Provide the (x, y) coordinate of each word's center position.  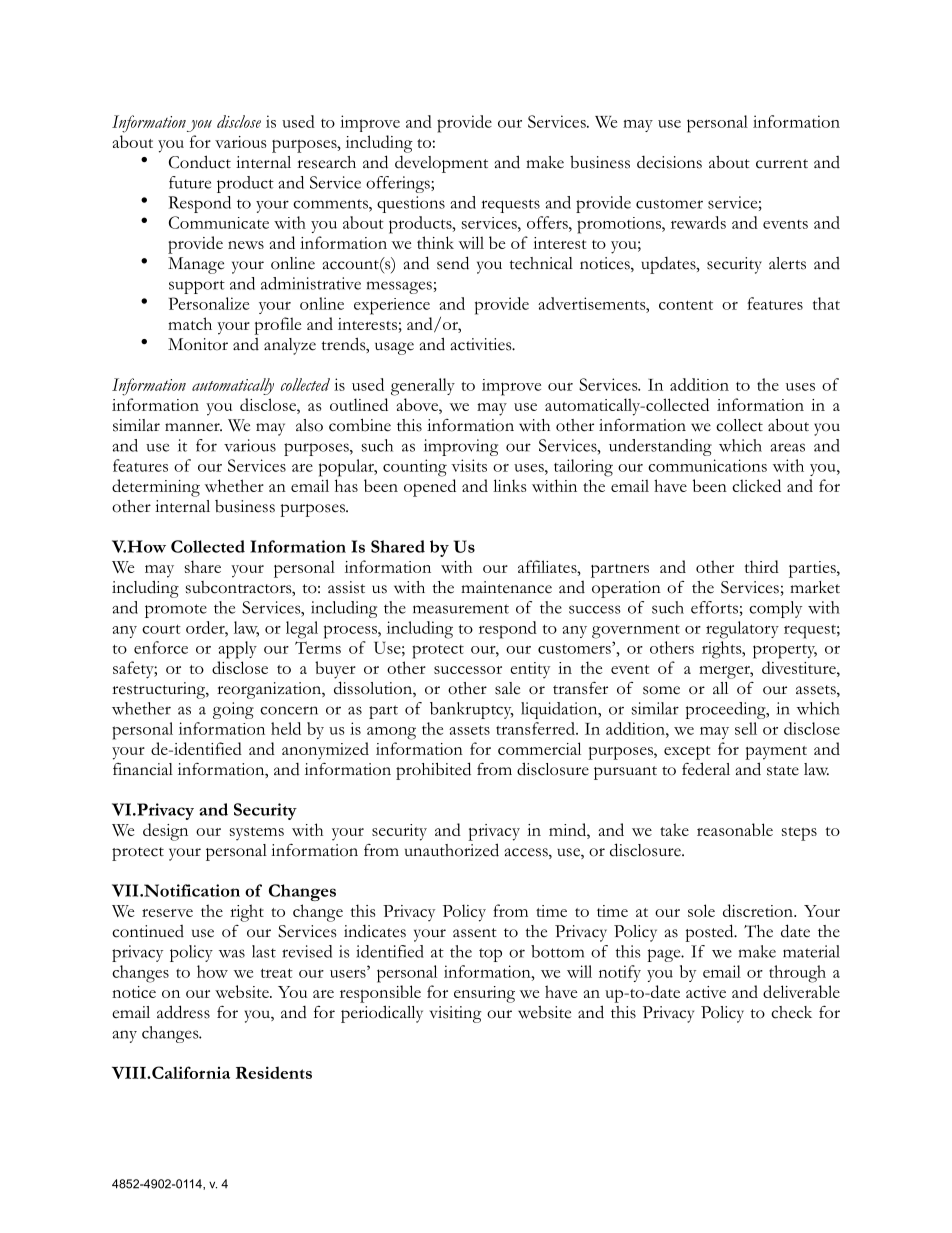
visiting (455, 1014)
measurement (461, 609)
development (441, 164)
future (190, 182)
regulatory (742, 630)
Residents (274, 1072)
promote (176, 611)
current (782, 164)
